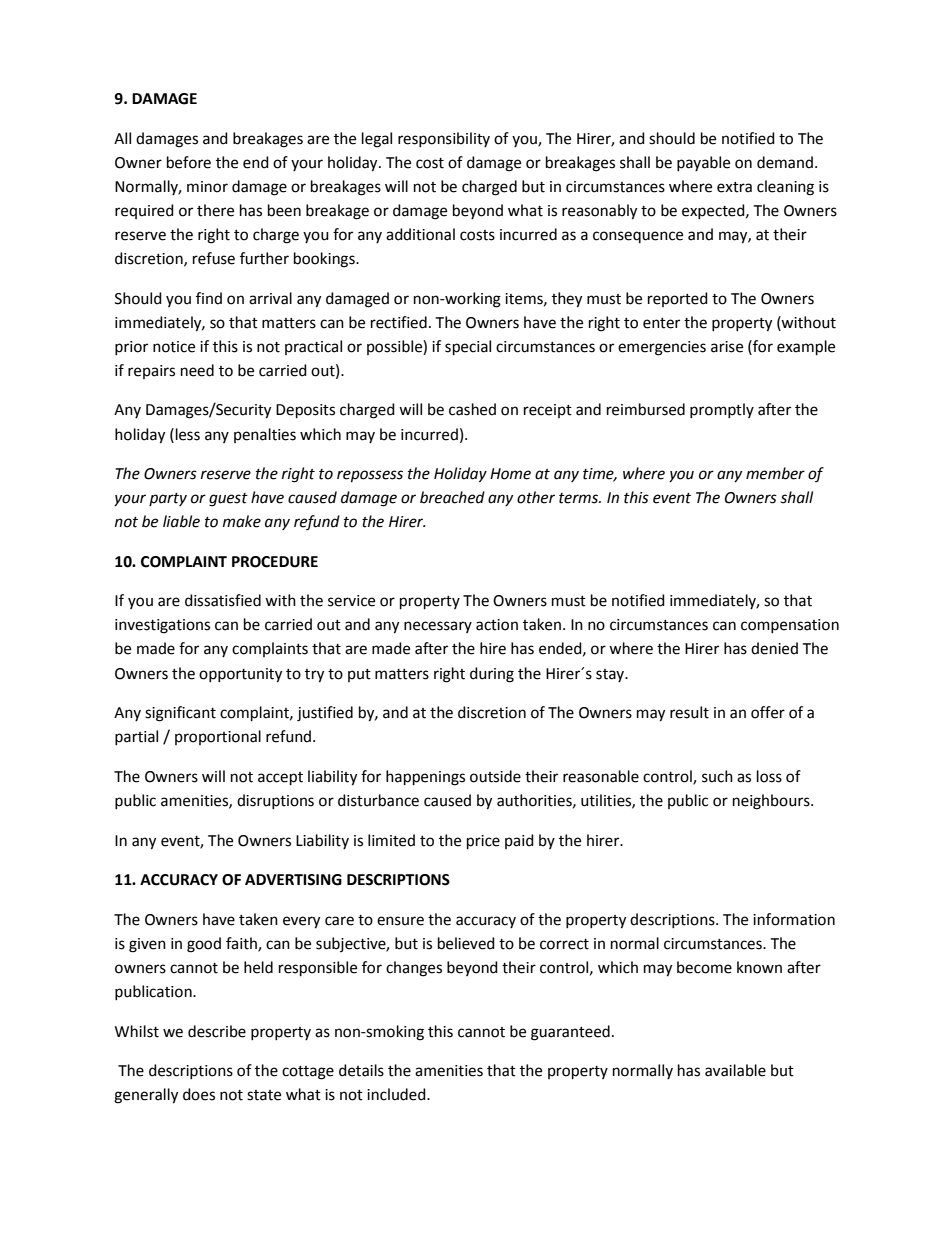 The width and height of the document is (952, 1233). Describe the element at coordinates (397, 1094) in the document. I see `included` at that location.
